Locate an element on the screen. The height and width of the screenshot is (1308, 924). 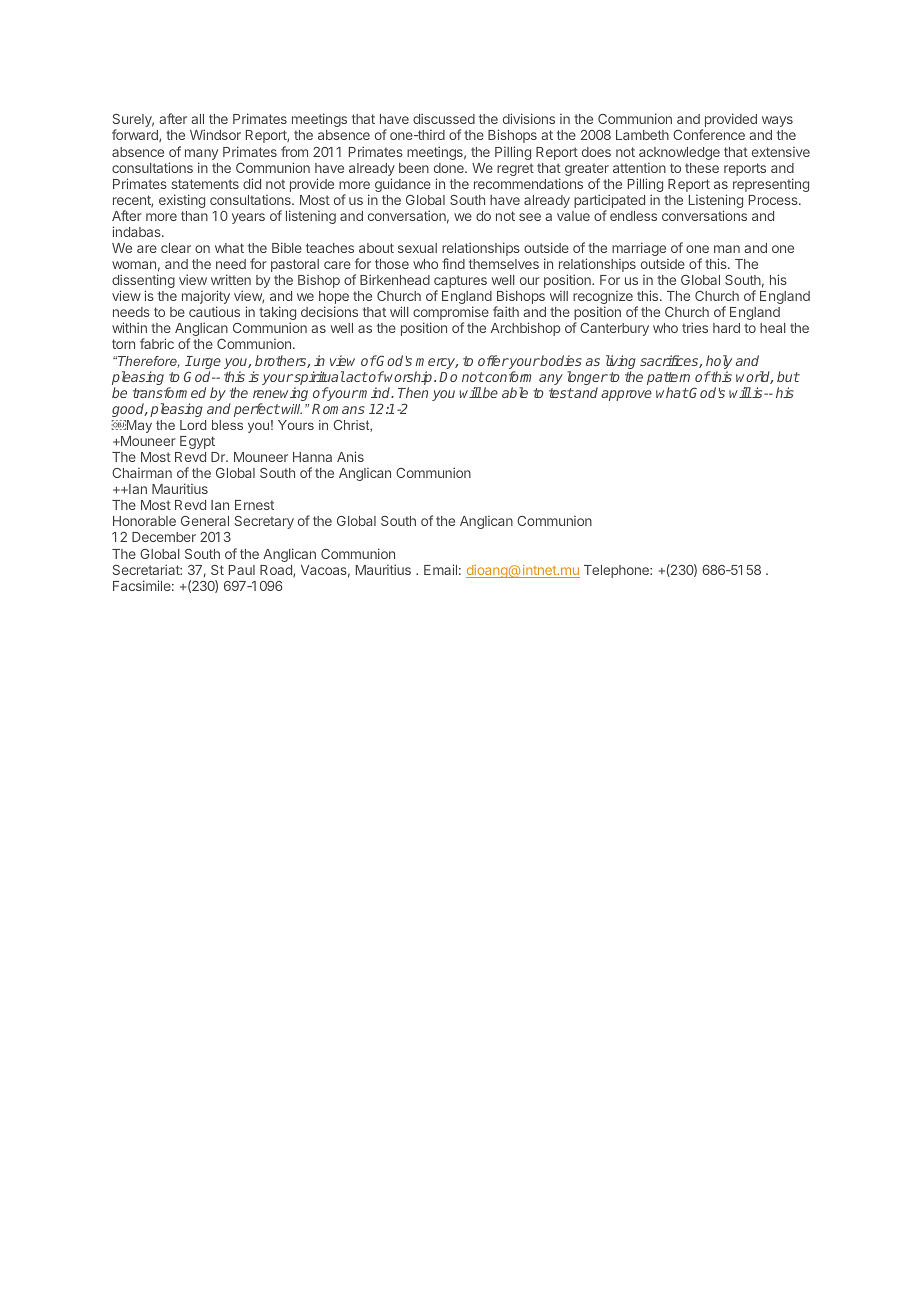
Windsor is located at coordinates (215, 134).
